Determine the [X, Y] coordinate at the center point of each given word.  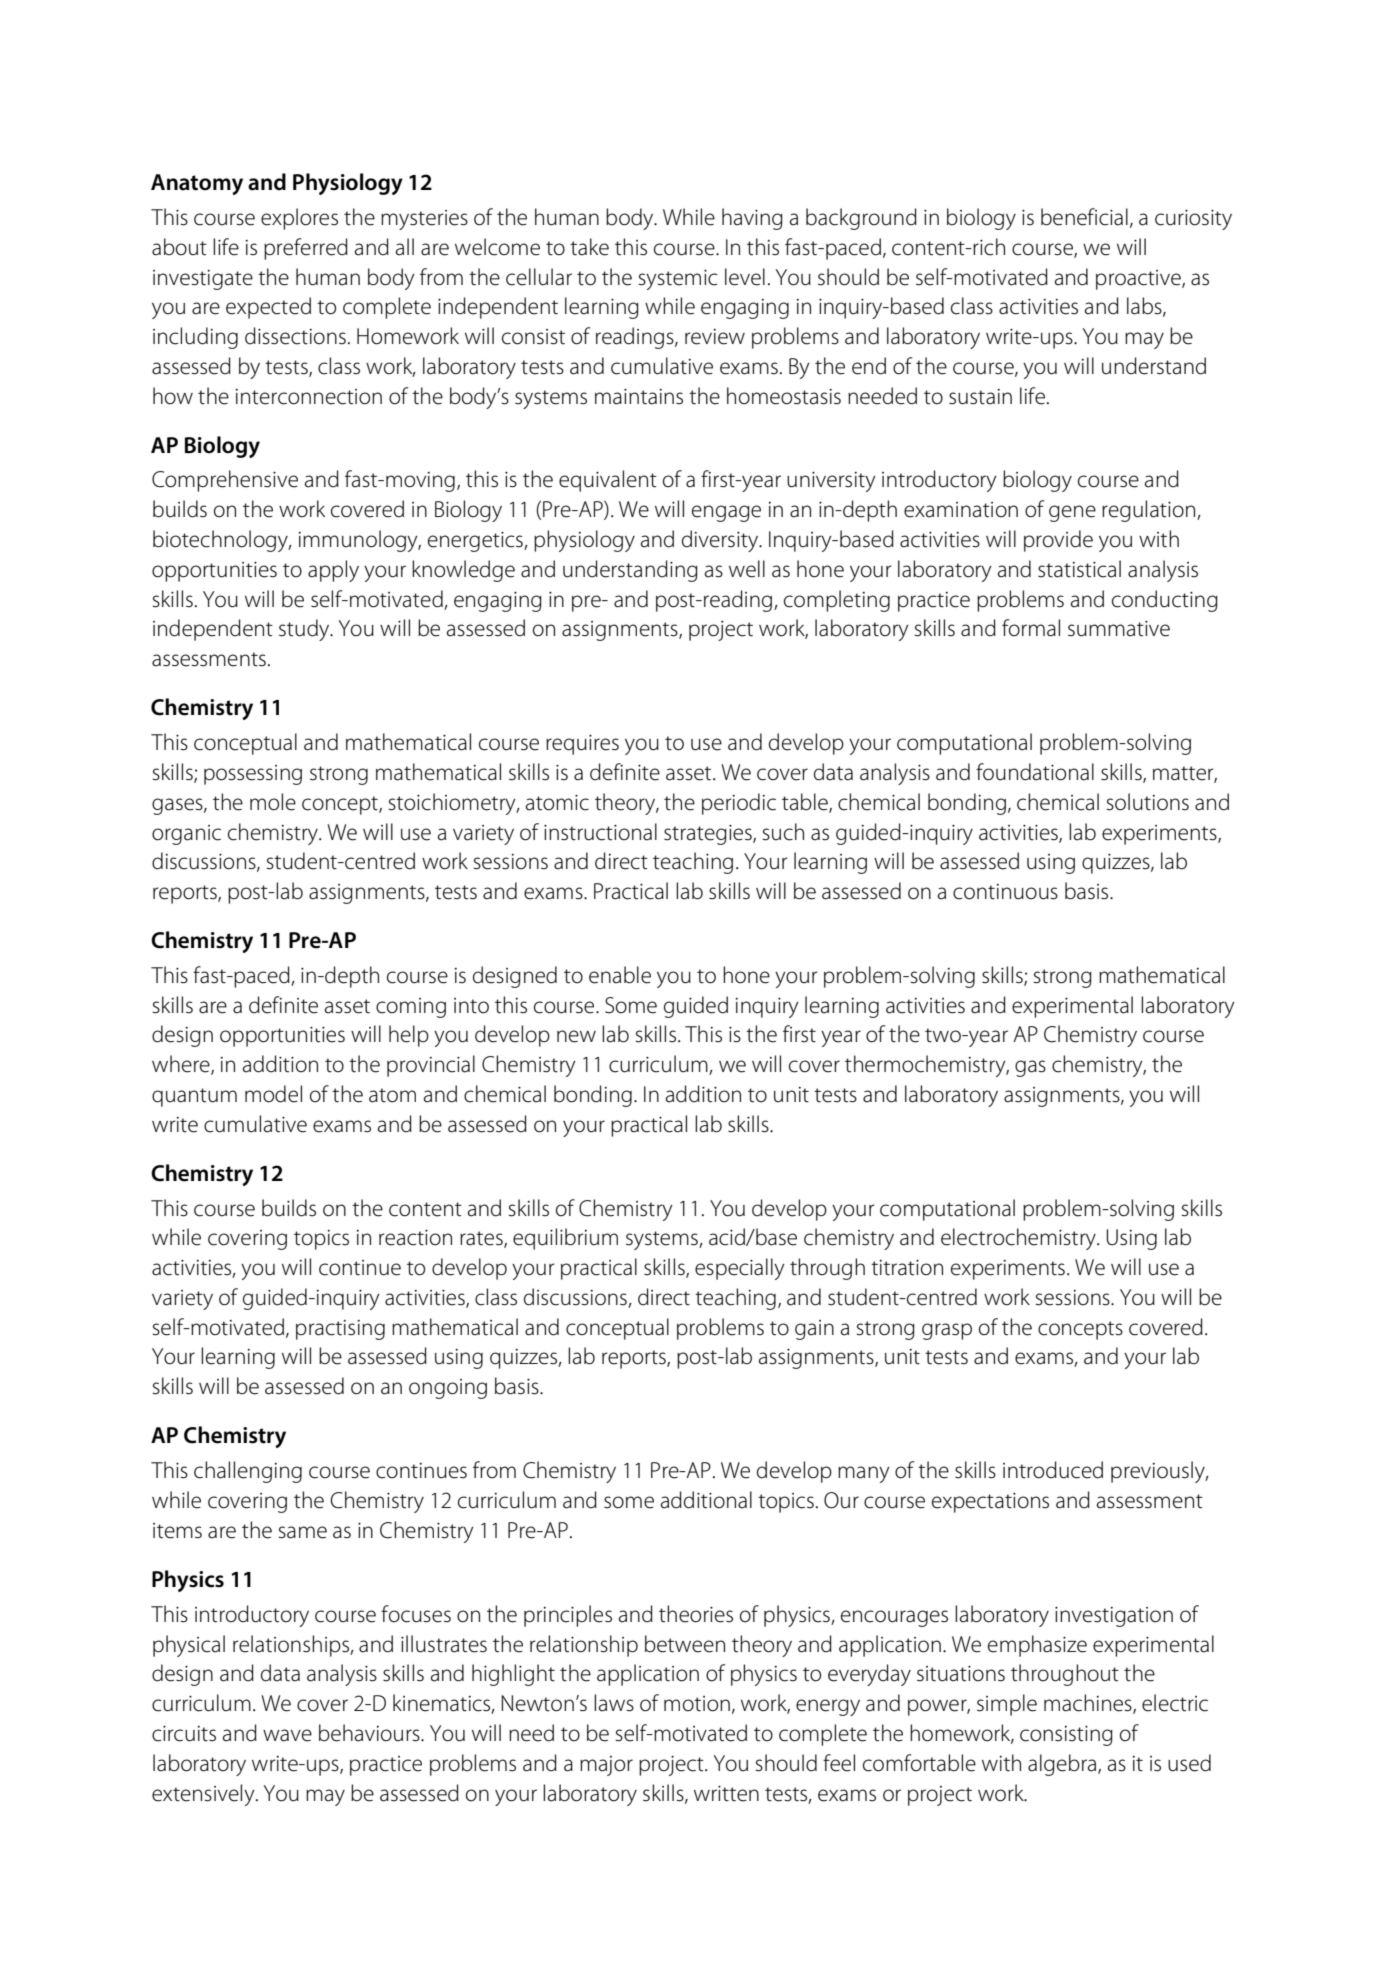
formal [1031, 628]
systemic [678, 280]
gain [814, 1330]
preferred [306, 249]
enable [620, 975]
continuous [1005, 892]
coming [411, 1008]
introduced [1053, 1470]
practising [340, 1330]
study [305, 630]
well [747, 569]
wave [287, 1735]
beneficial [1084, 217]
